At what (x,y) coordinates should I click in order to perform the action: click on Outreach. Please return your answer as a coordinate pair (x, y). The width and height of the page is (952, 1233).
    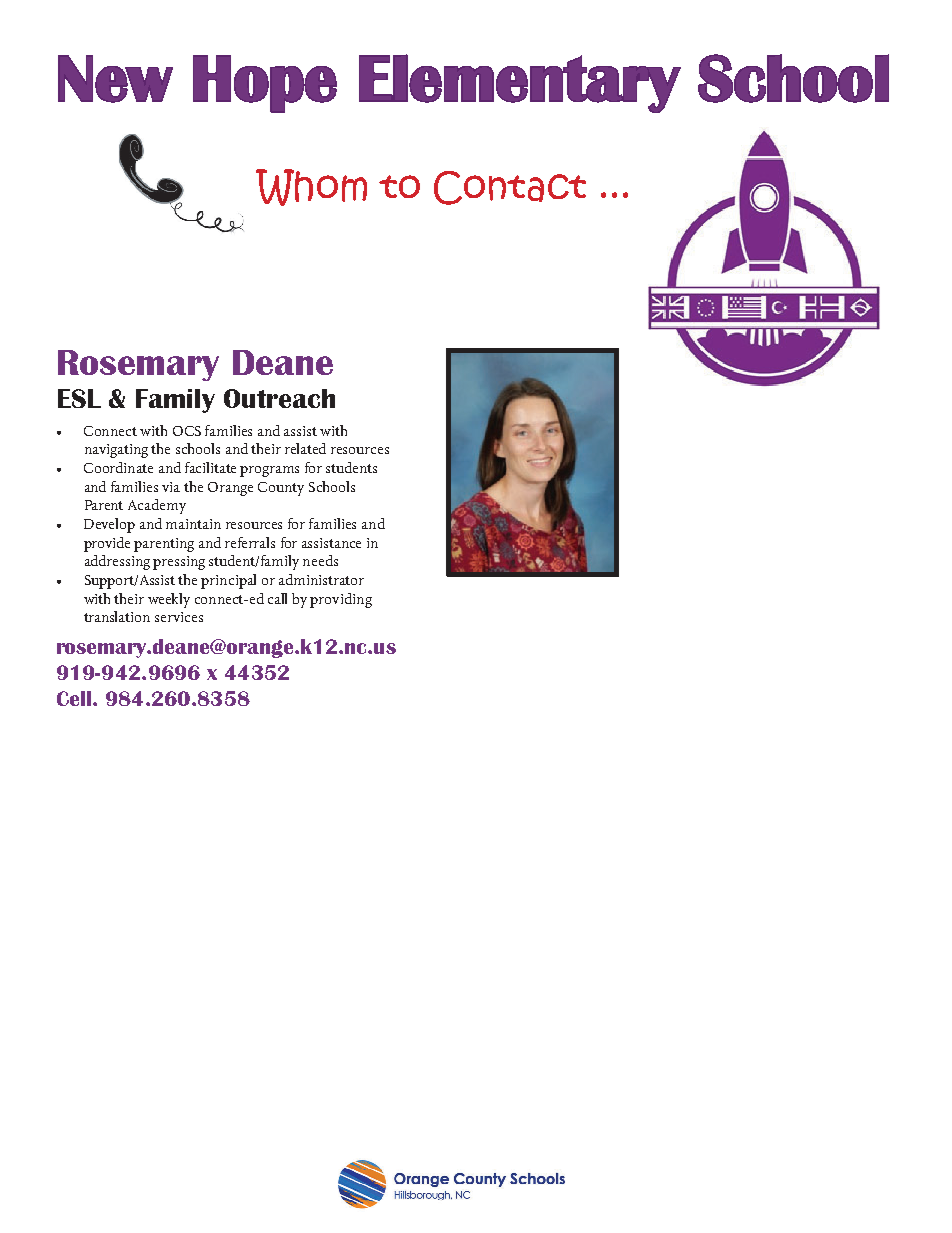
    Looking at the image, I should click on (279, 398).
